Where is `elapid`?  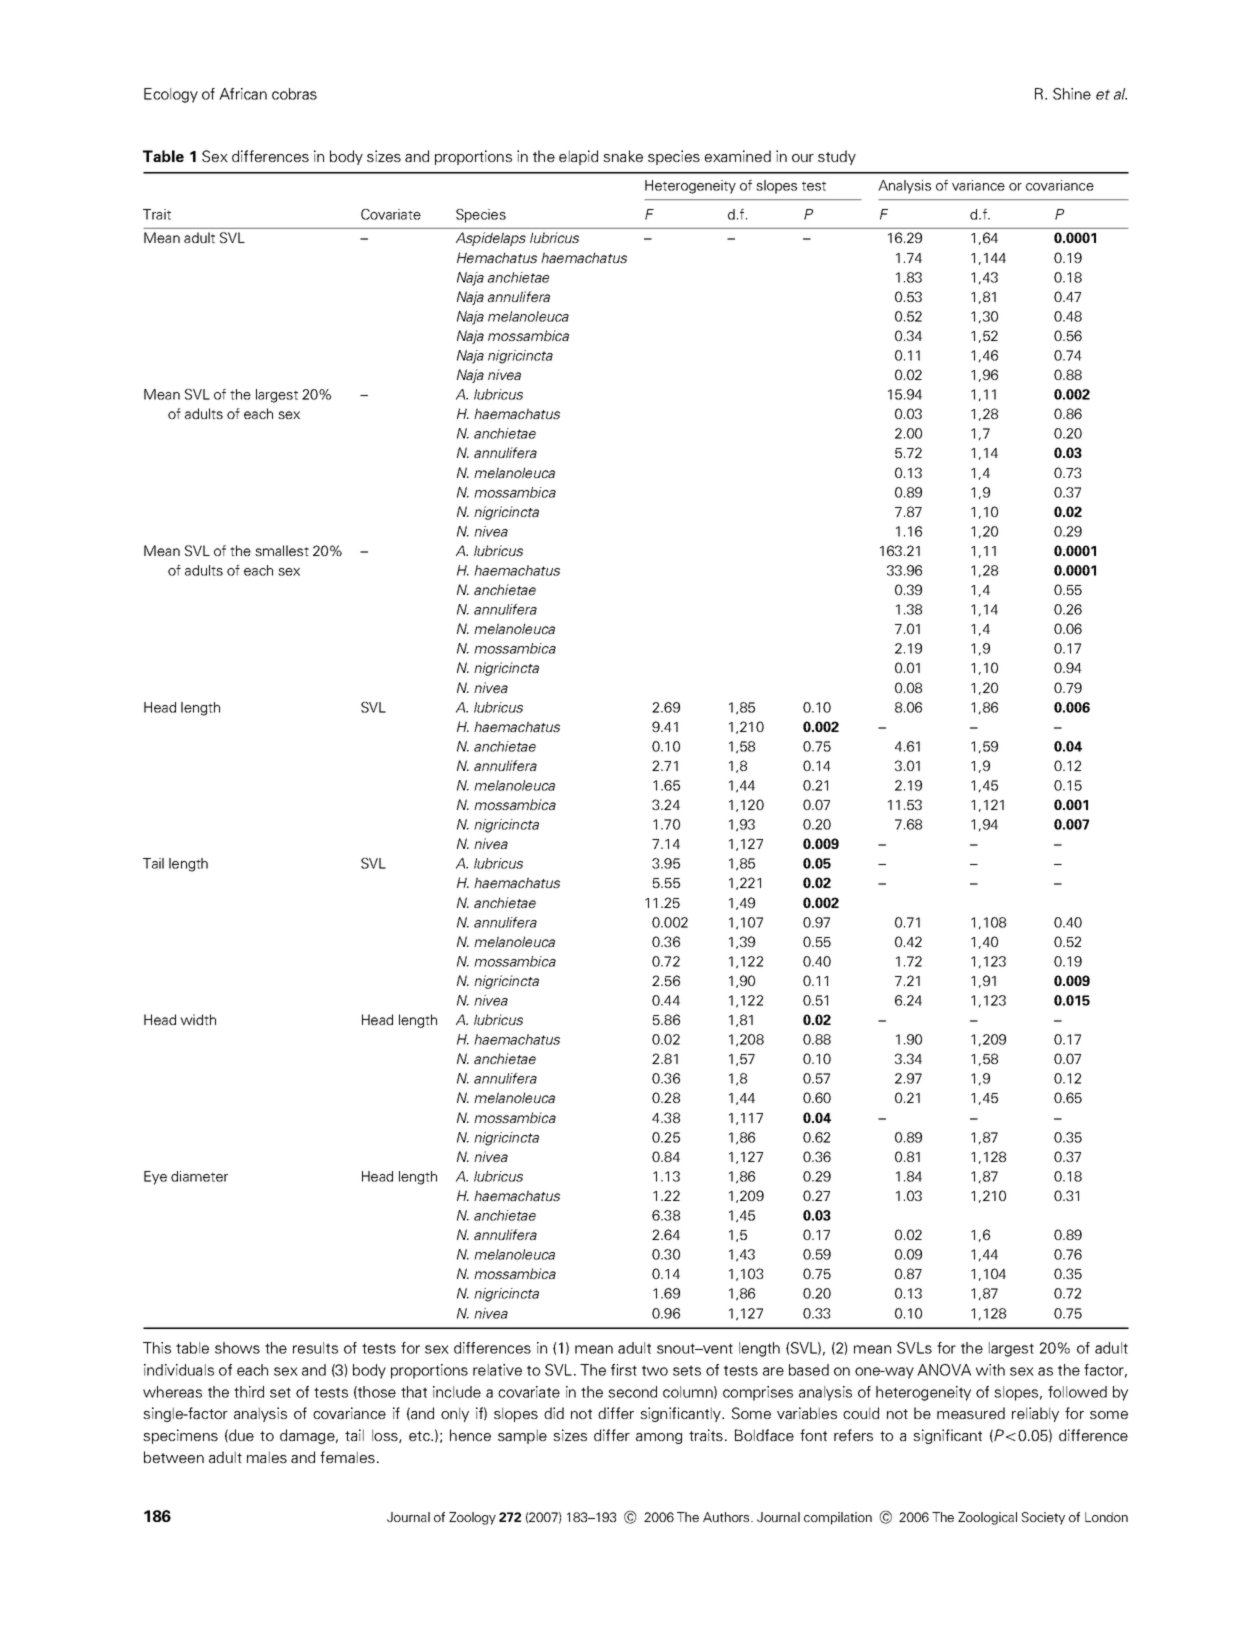 elapid is located at coordinates (578, 157).
